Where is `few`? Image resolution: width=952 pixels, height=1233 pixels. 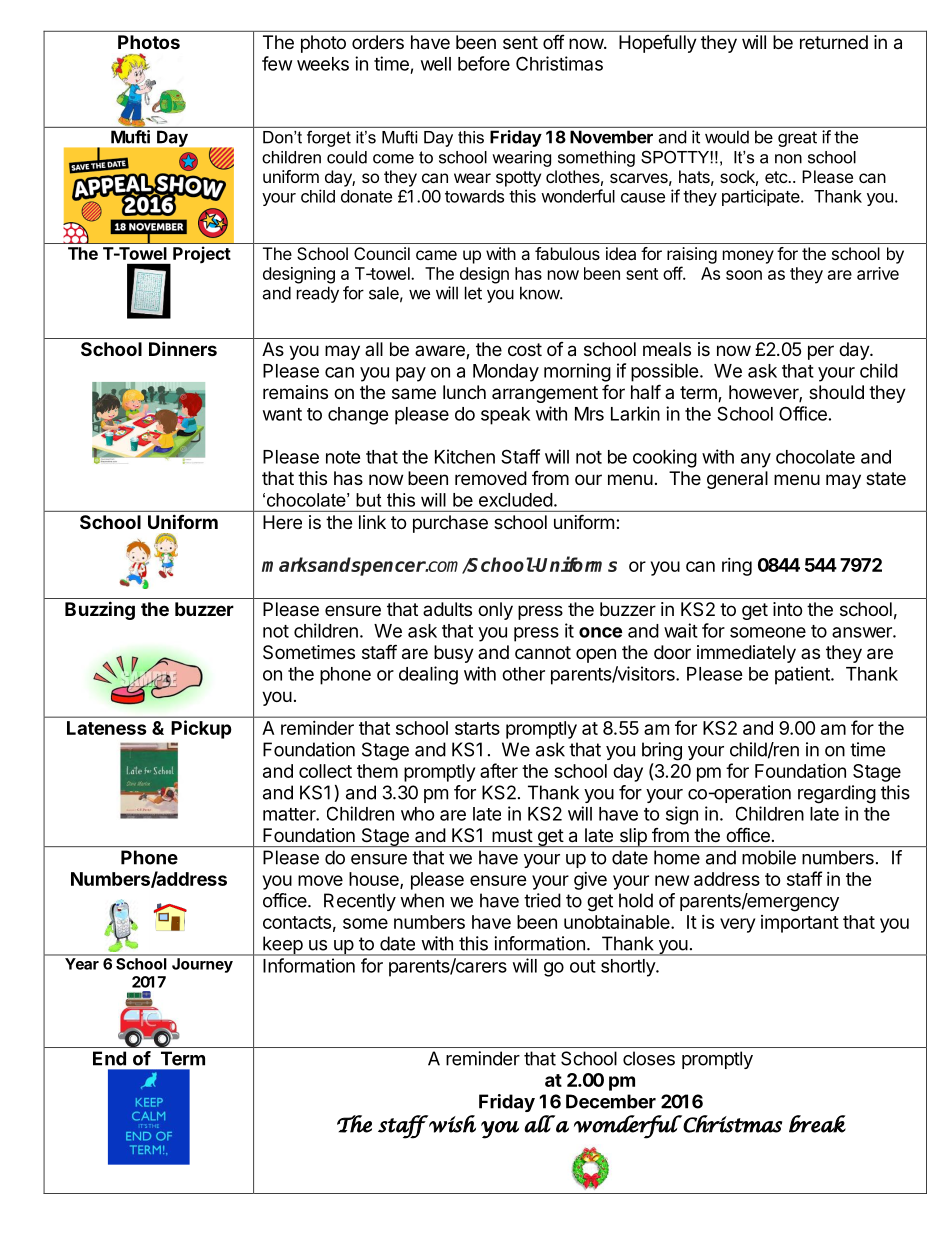 few is located at coordinates (277, 63).
